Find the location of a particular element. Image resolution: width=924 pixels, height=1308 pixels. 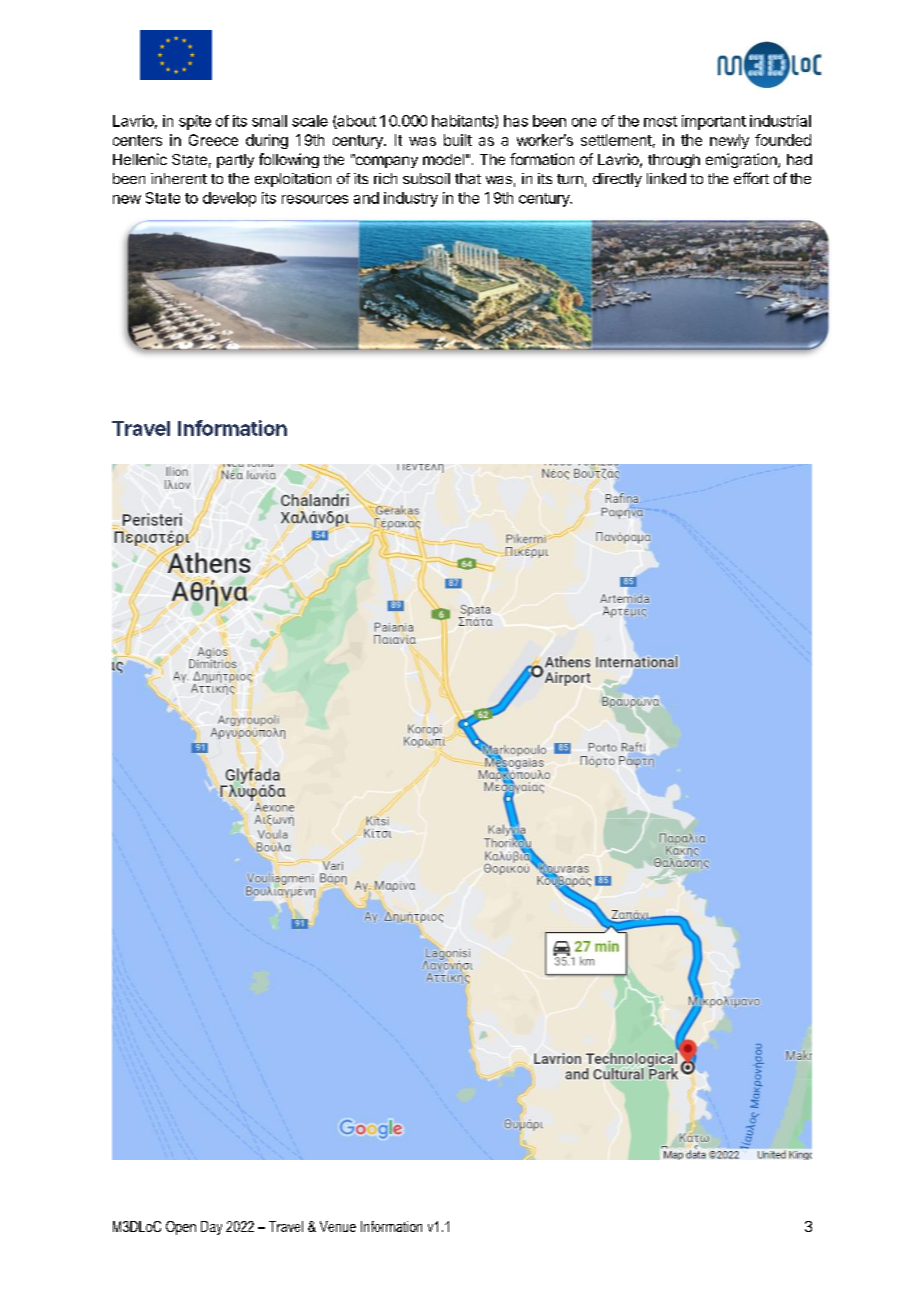

Greece is located at coordinates (213, 140).
